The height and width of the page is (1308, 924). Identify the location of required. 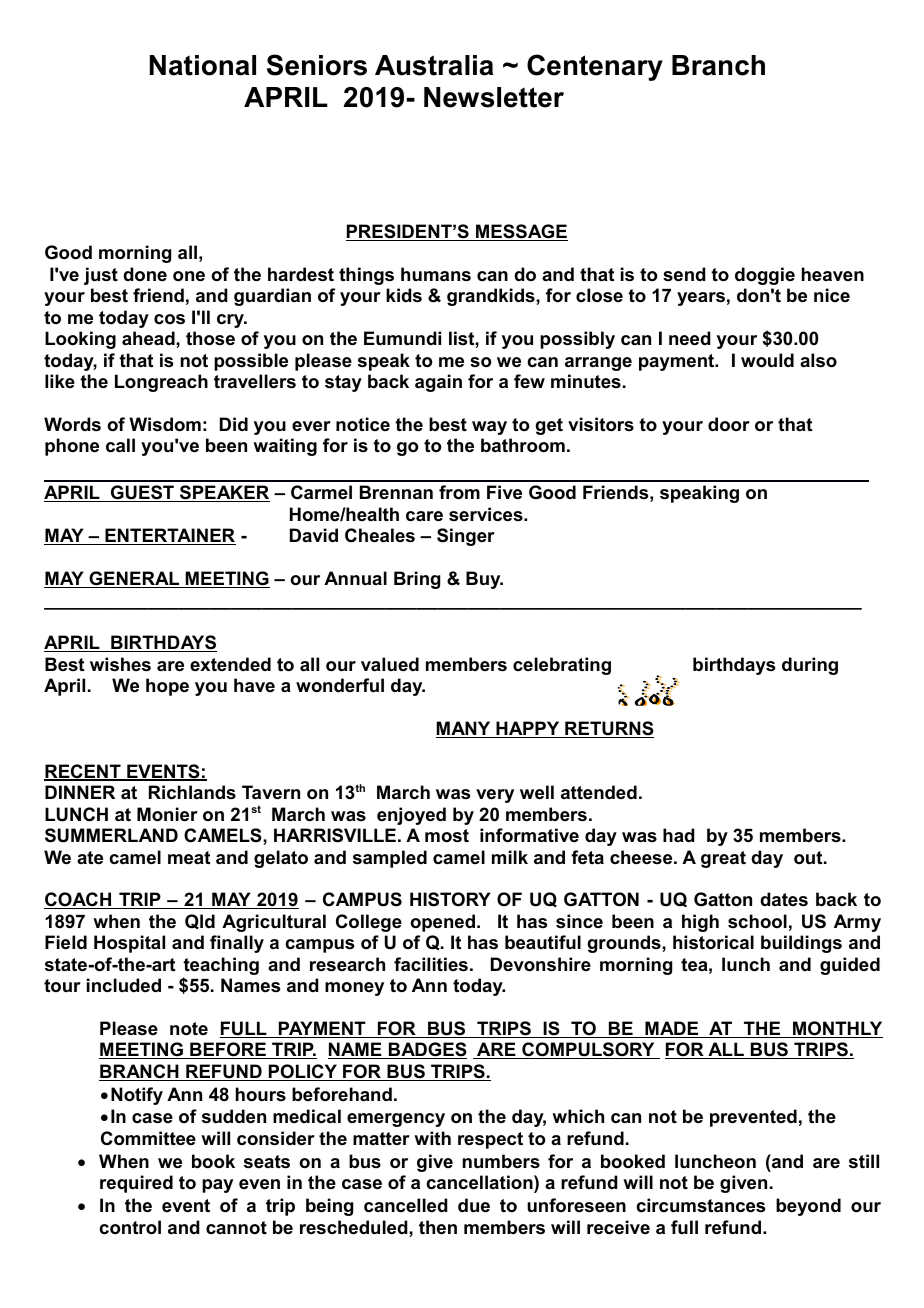
(136, 1184).
